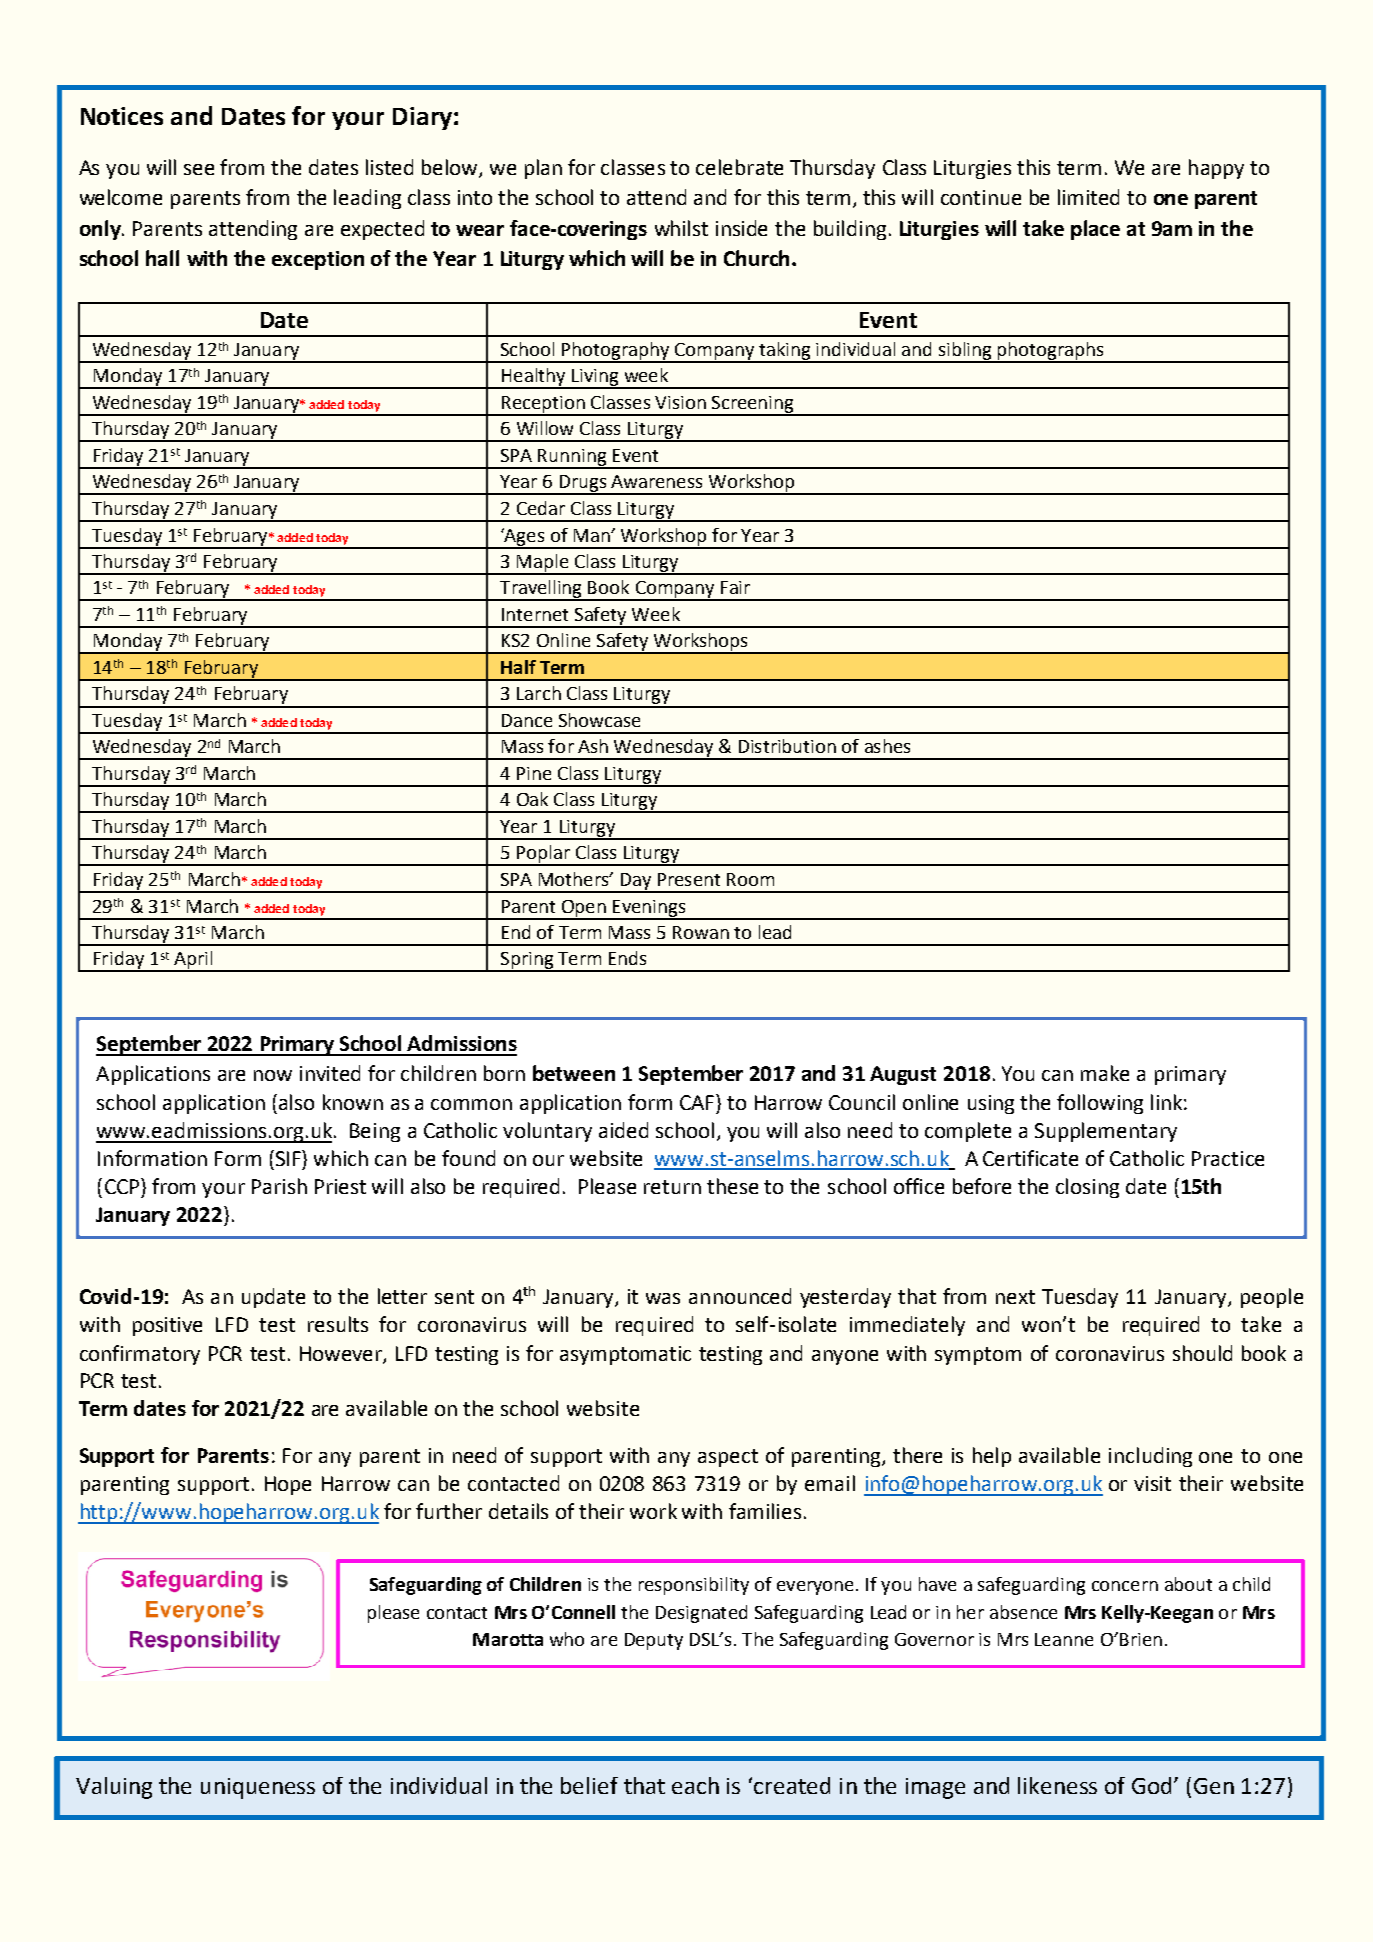 Image resolution: width=1373 pixels, height=1942 pixels. Describe the element at coordinates (1088, 197) in the screenshot. I see `limited` at that location.
